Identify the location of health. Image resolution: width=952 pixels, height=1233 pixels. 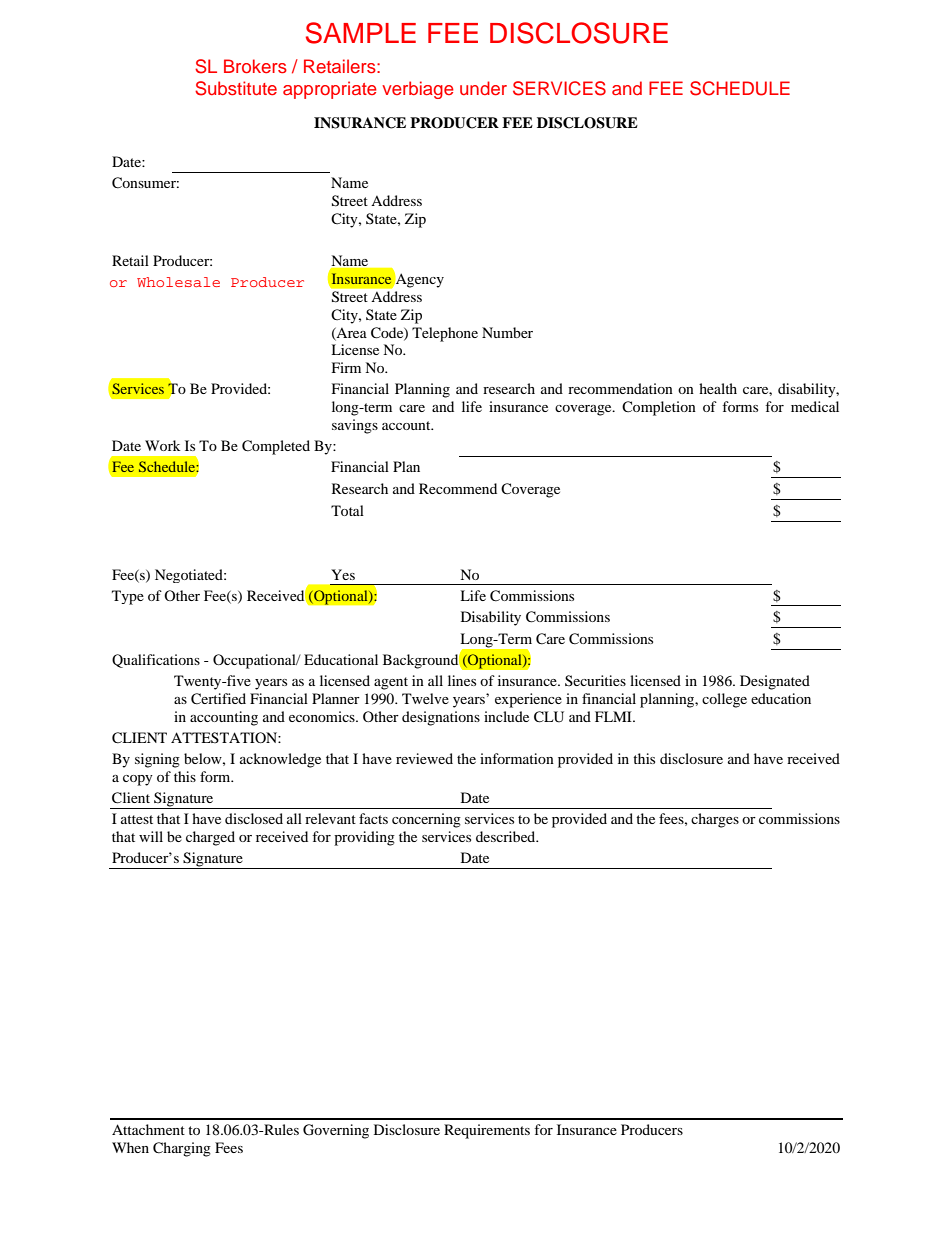
(718, 388).
